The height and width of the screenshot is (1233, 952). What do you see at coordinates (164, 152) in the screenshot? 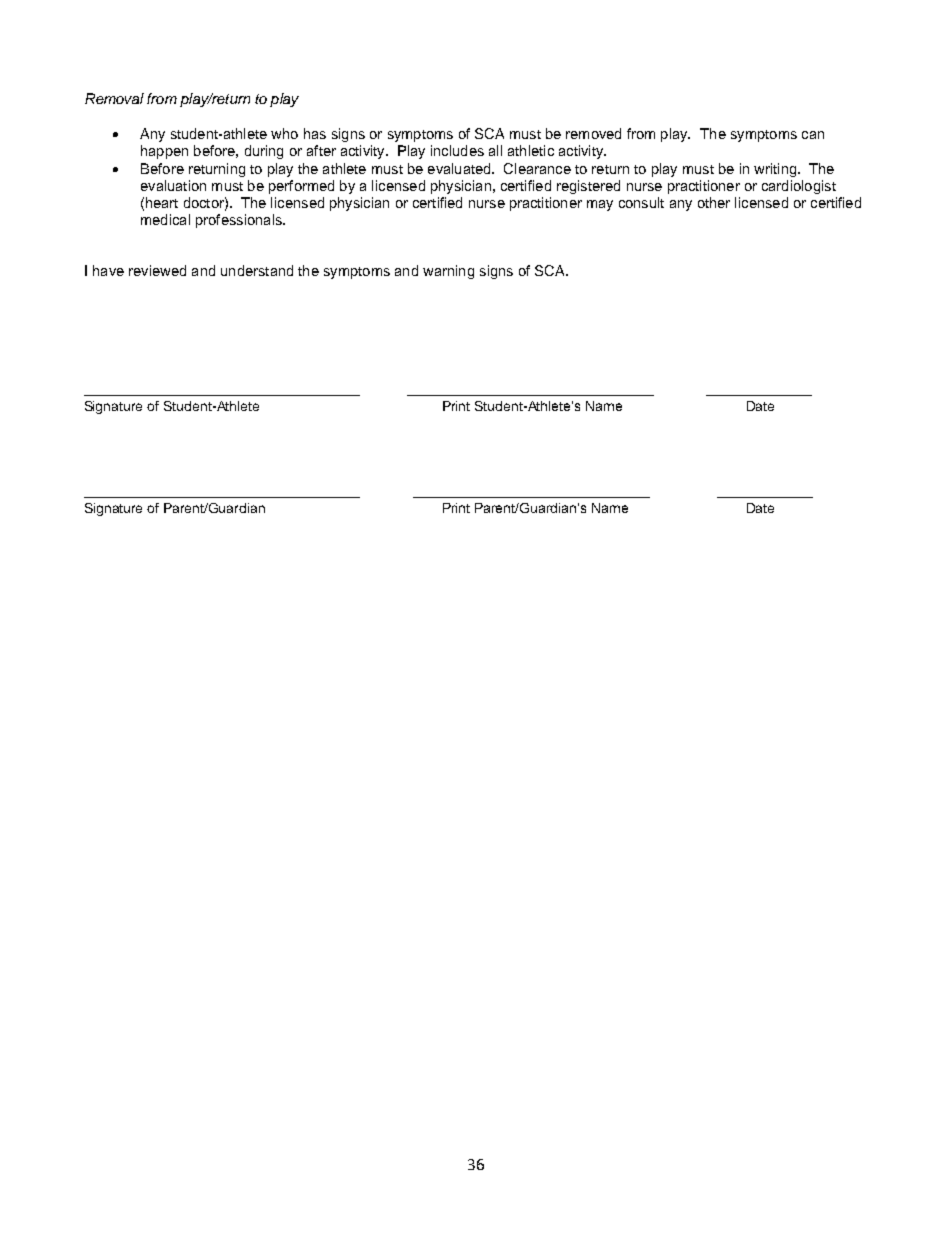
I see `happen` at bounding box center [164, 152].
